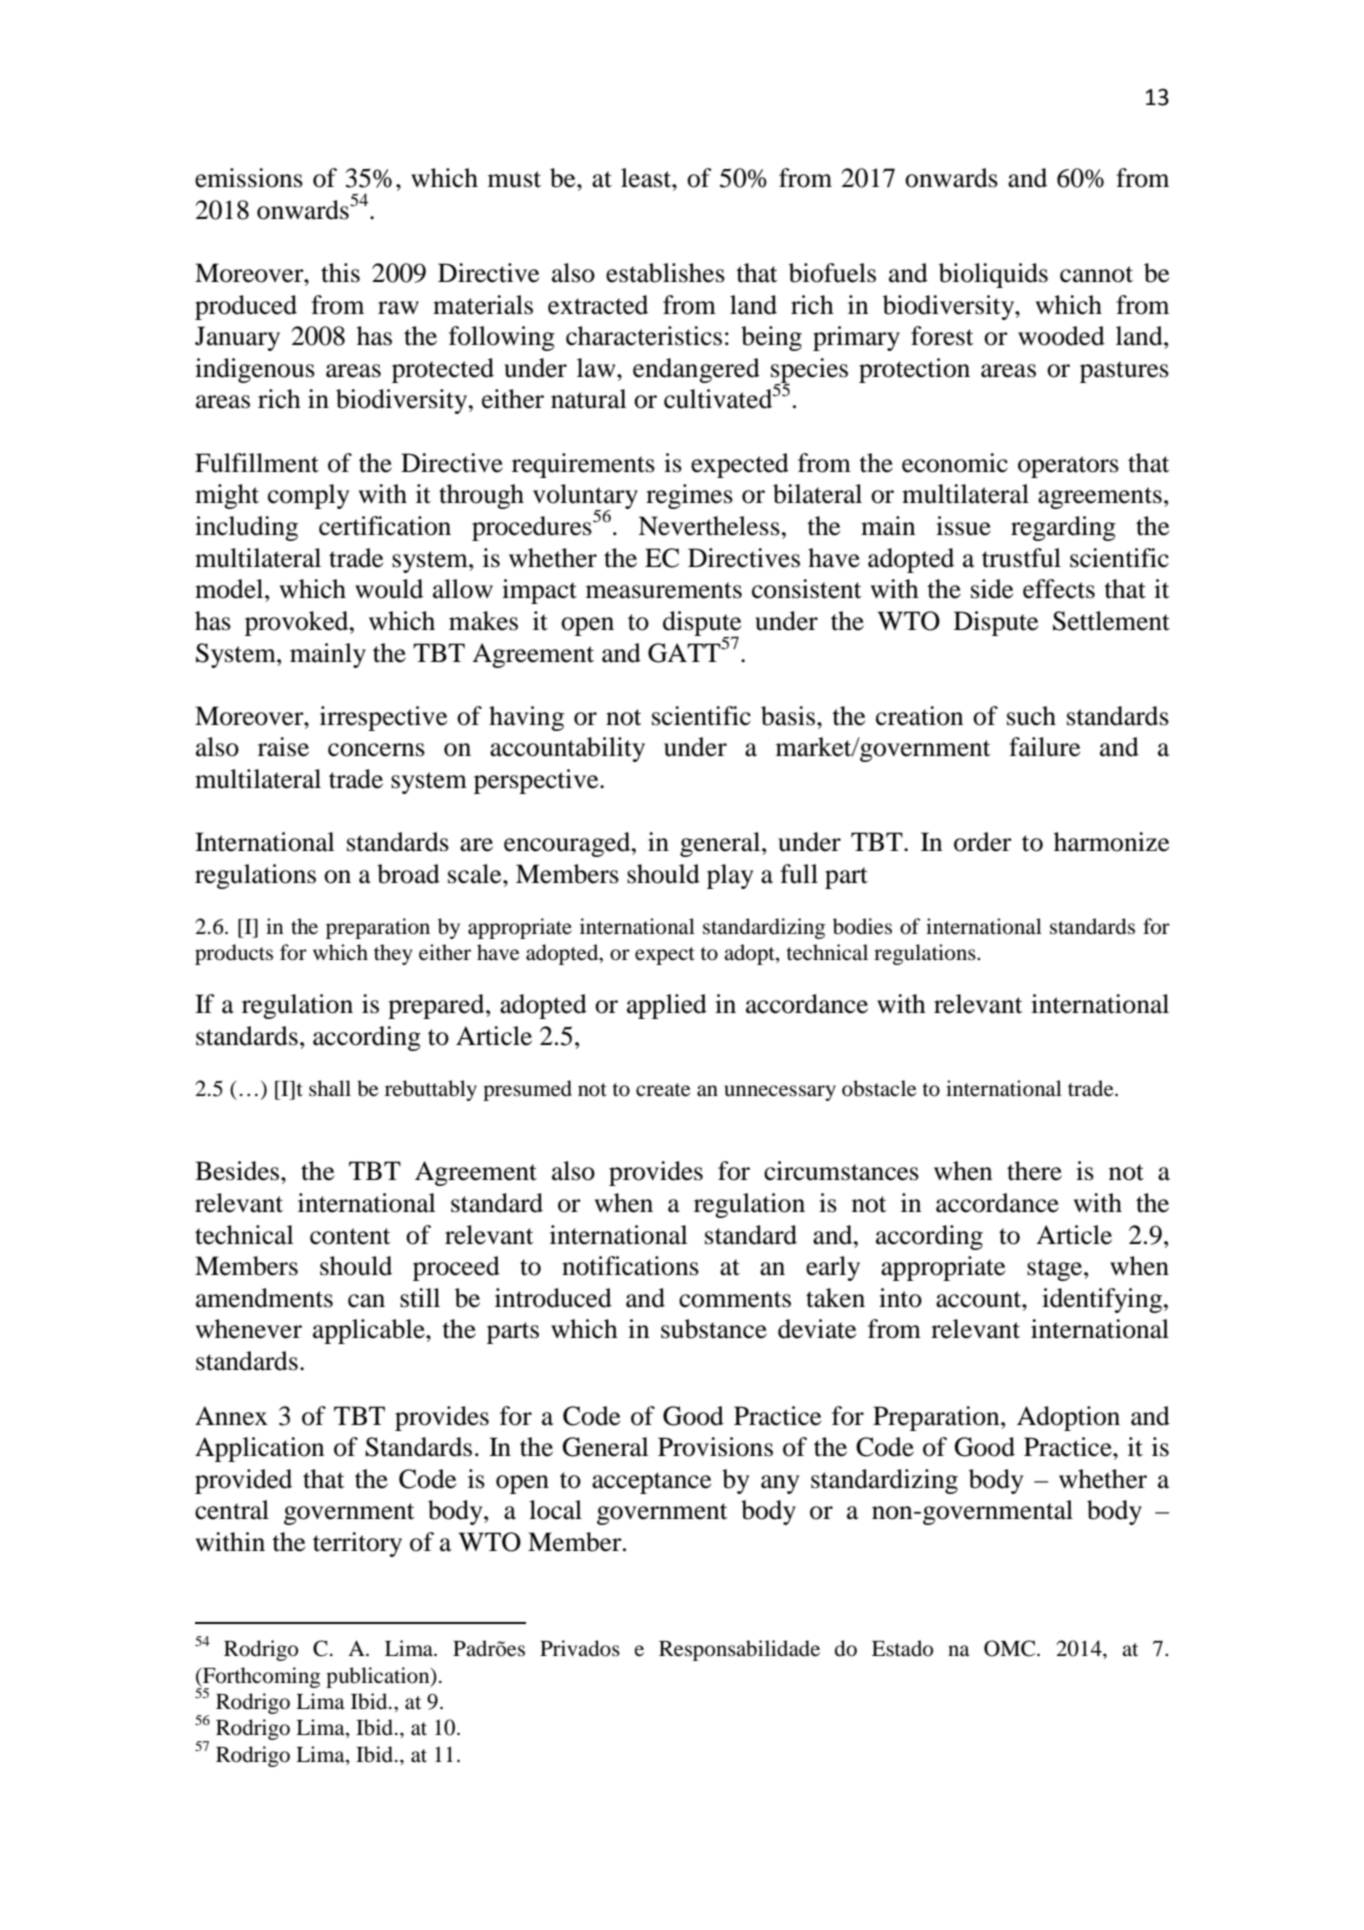  I want to click on Estado, so click(902, 1648).
